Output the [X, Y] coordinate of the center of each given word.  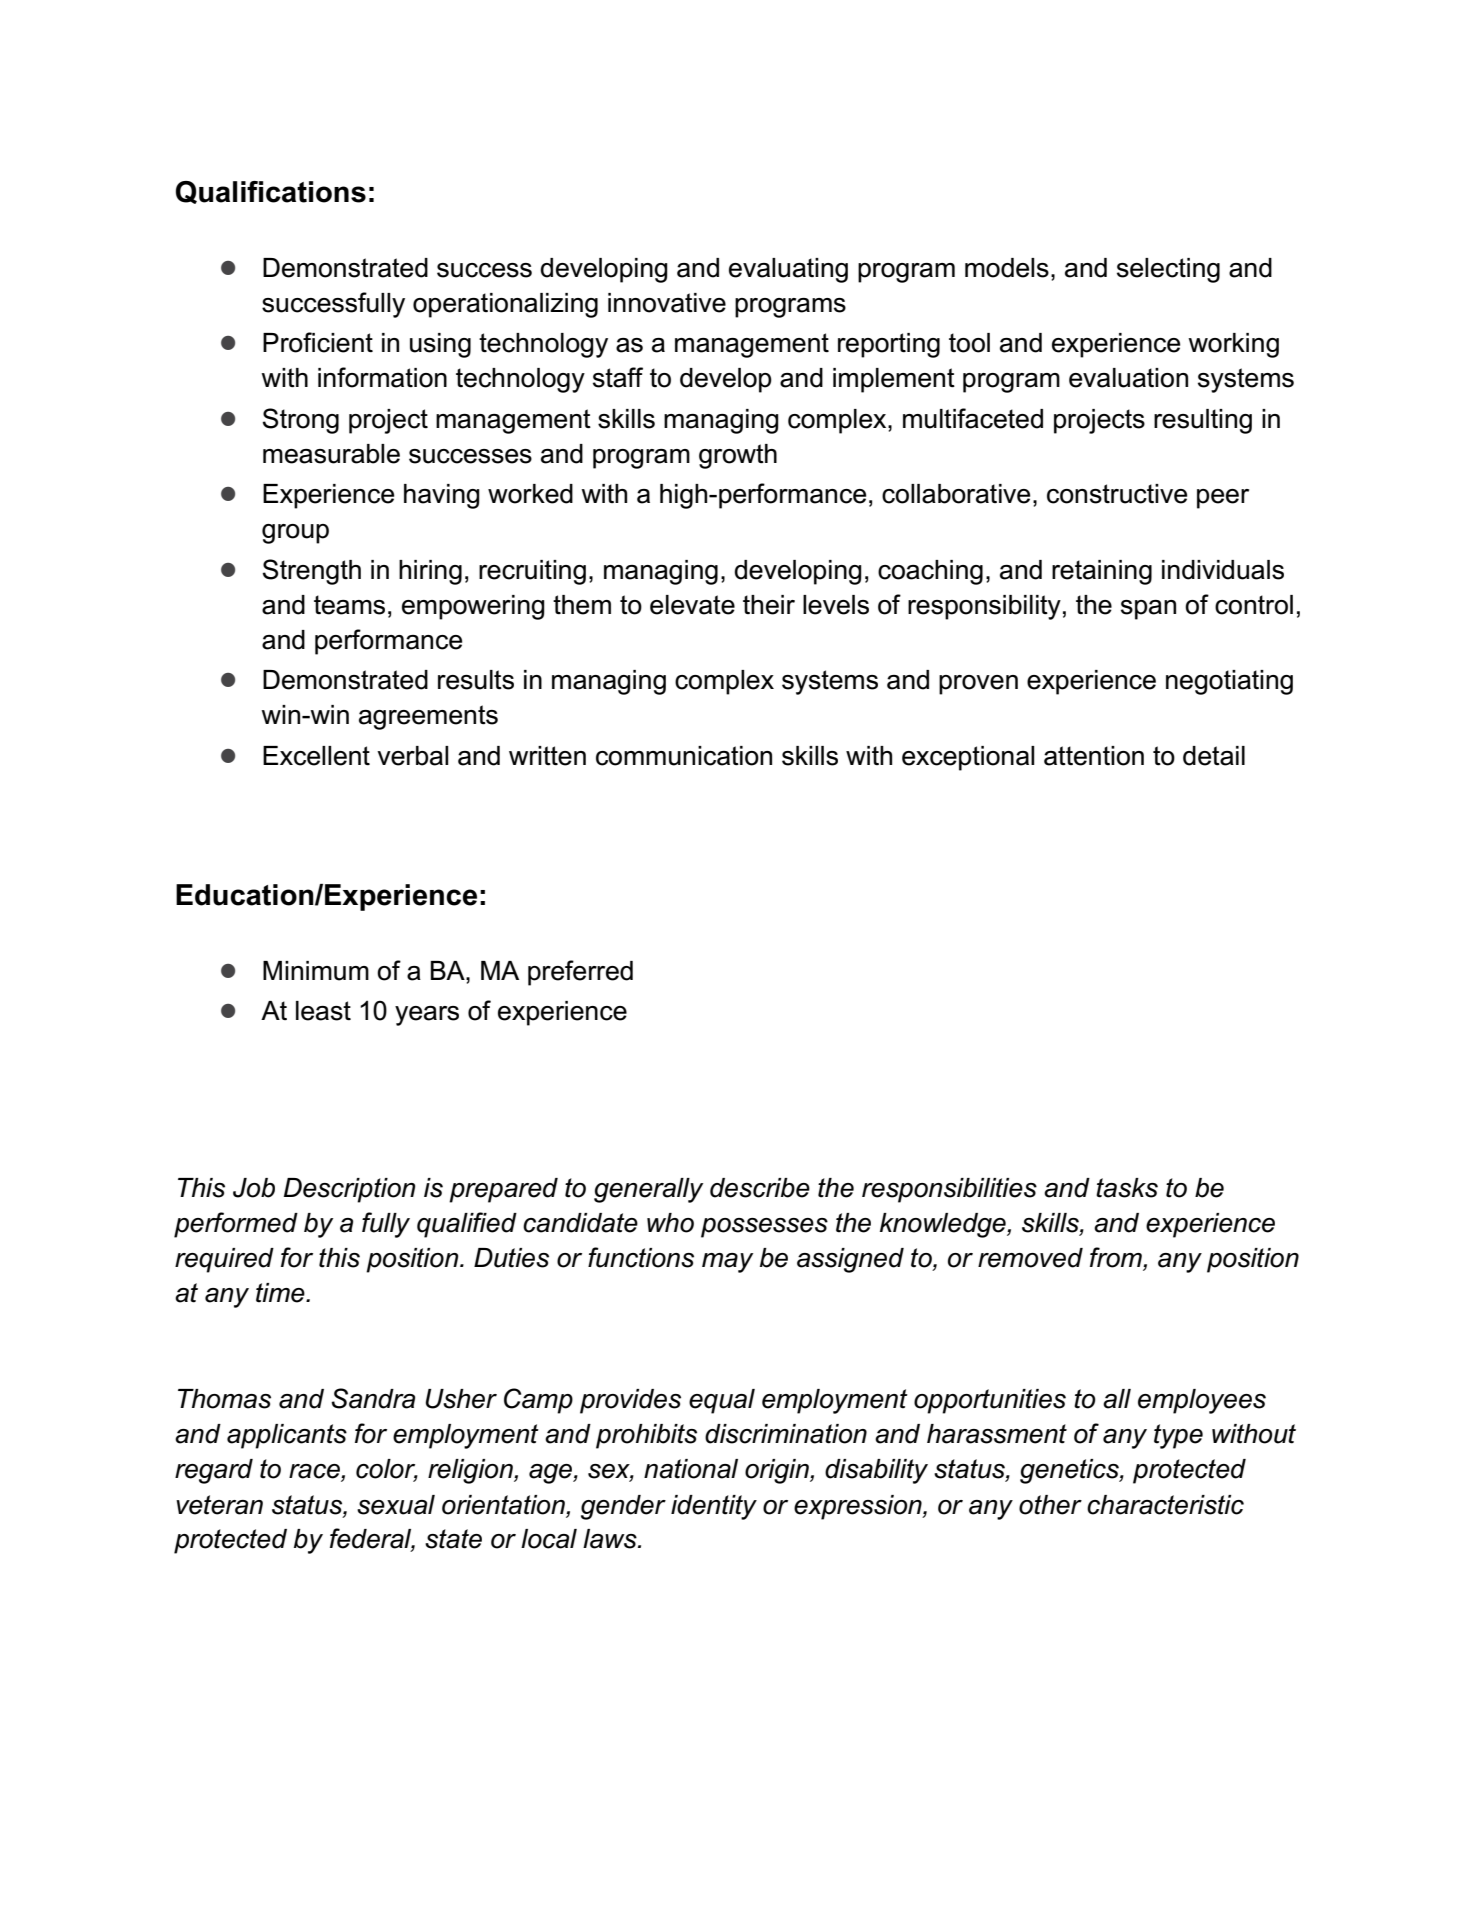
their [769, 605]
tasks [1127, 1188]
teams [349, 605]
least [323, 1011]
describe [760, 1188]
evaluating [788, 270]
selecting [1168, 270]
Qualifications [271, 192]
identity [714, 1507]
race [315, 1472]
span [1148, 610]
